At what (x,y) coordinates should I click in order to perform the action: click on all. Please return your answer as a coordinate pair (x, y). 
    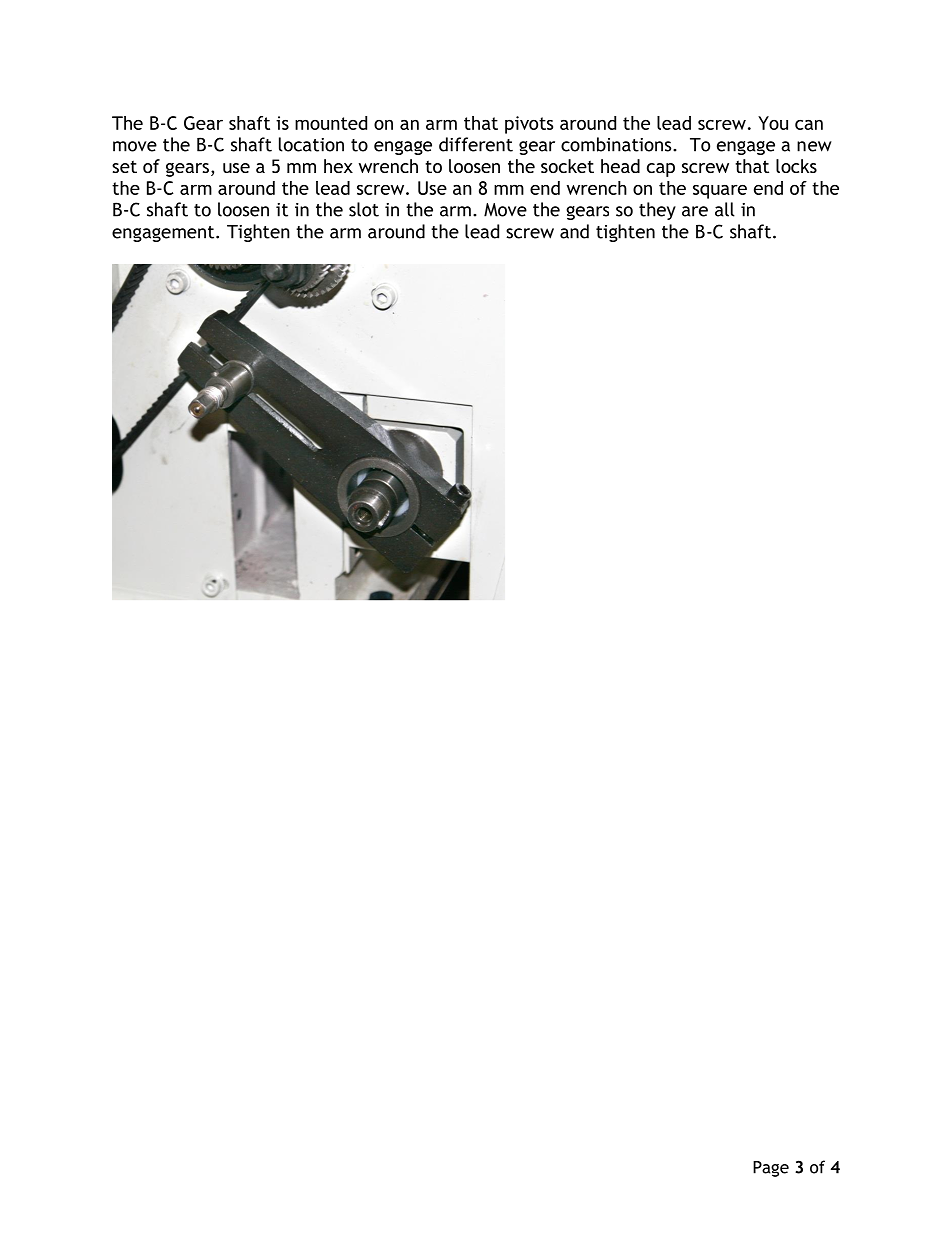
    Looking at the image, I should click on (725, 209).
